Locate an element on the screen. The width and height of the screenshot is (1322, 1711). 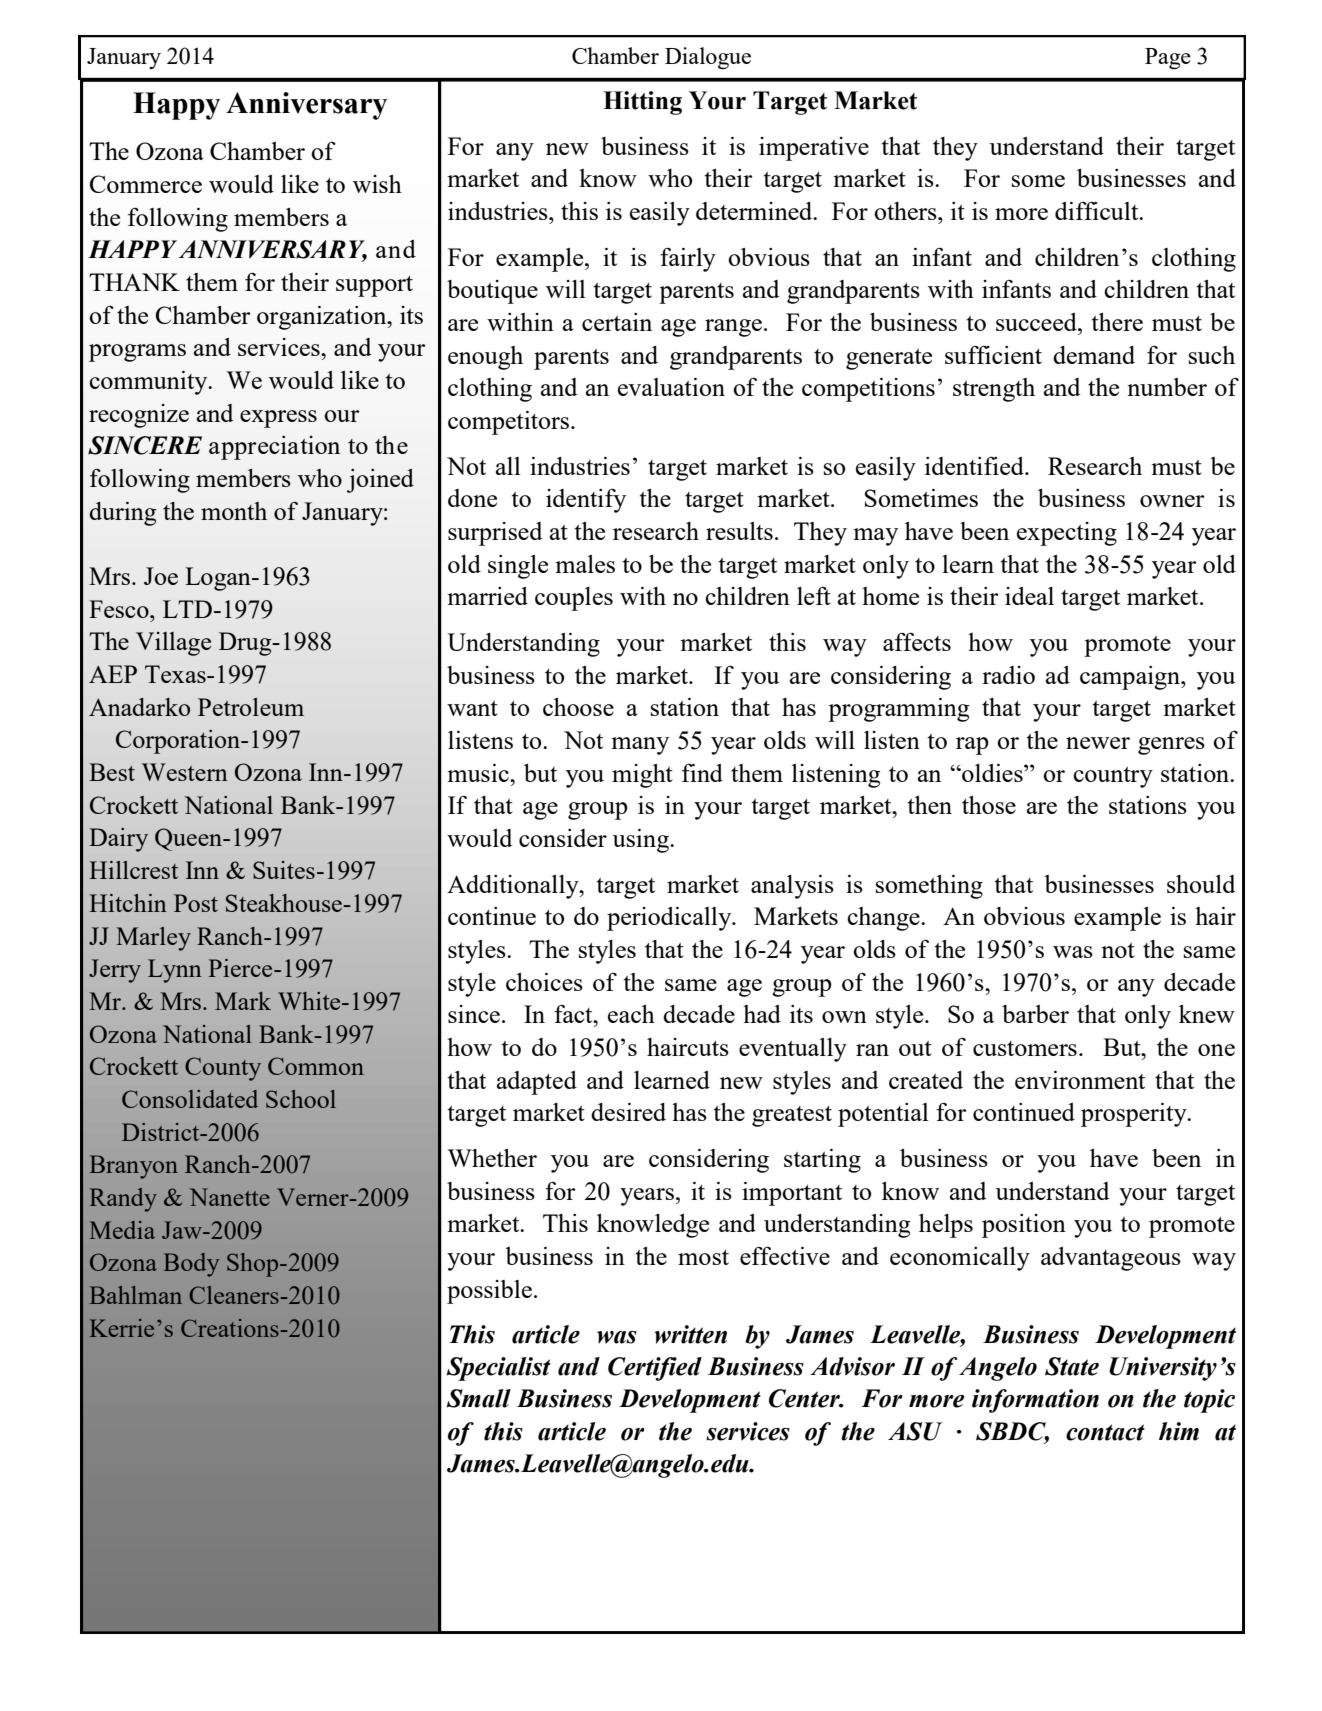
Body is located at coordinates (191, 1265).
